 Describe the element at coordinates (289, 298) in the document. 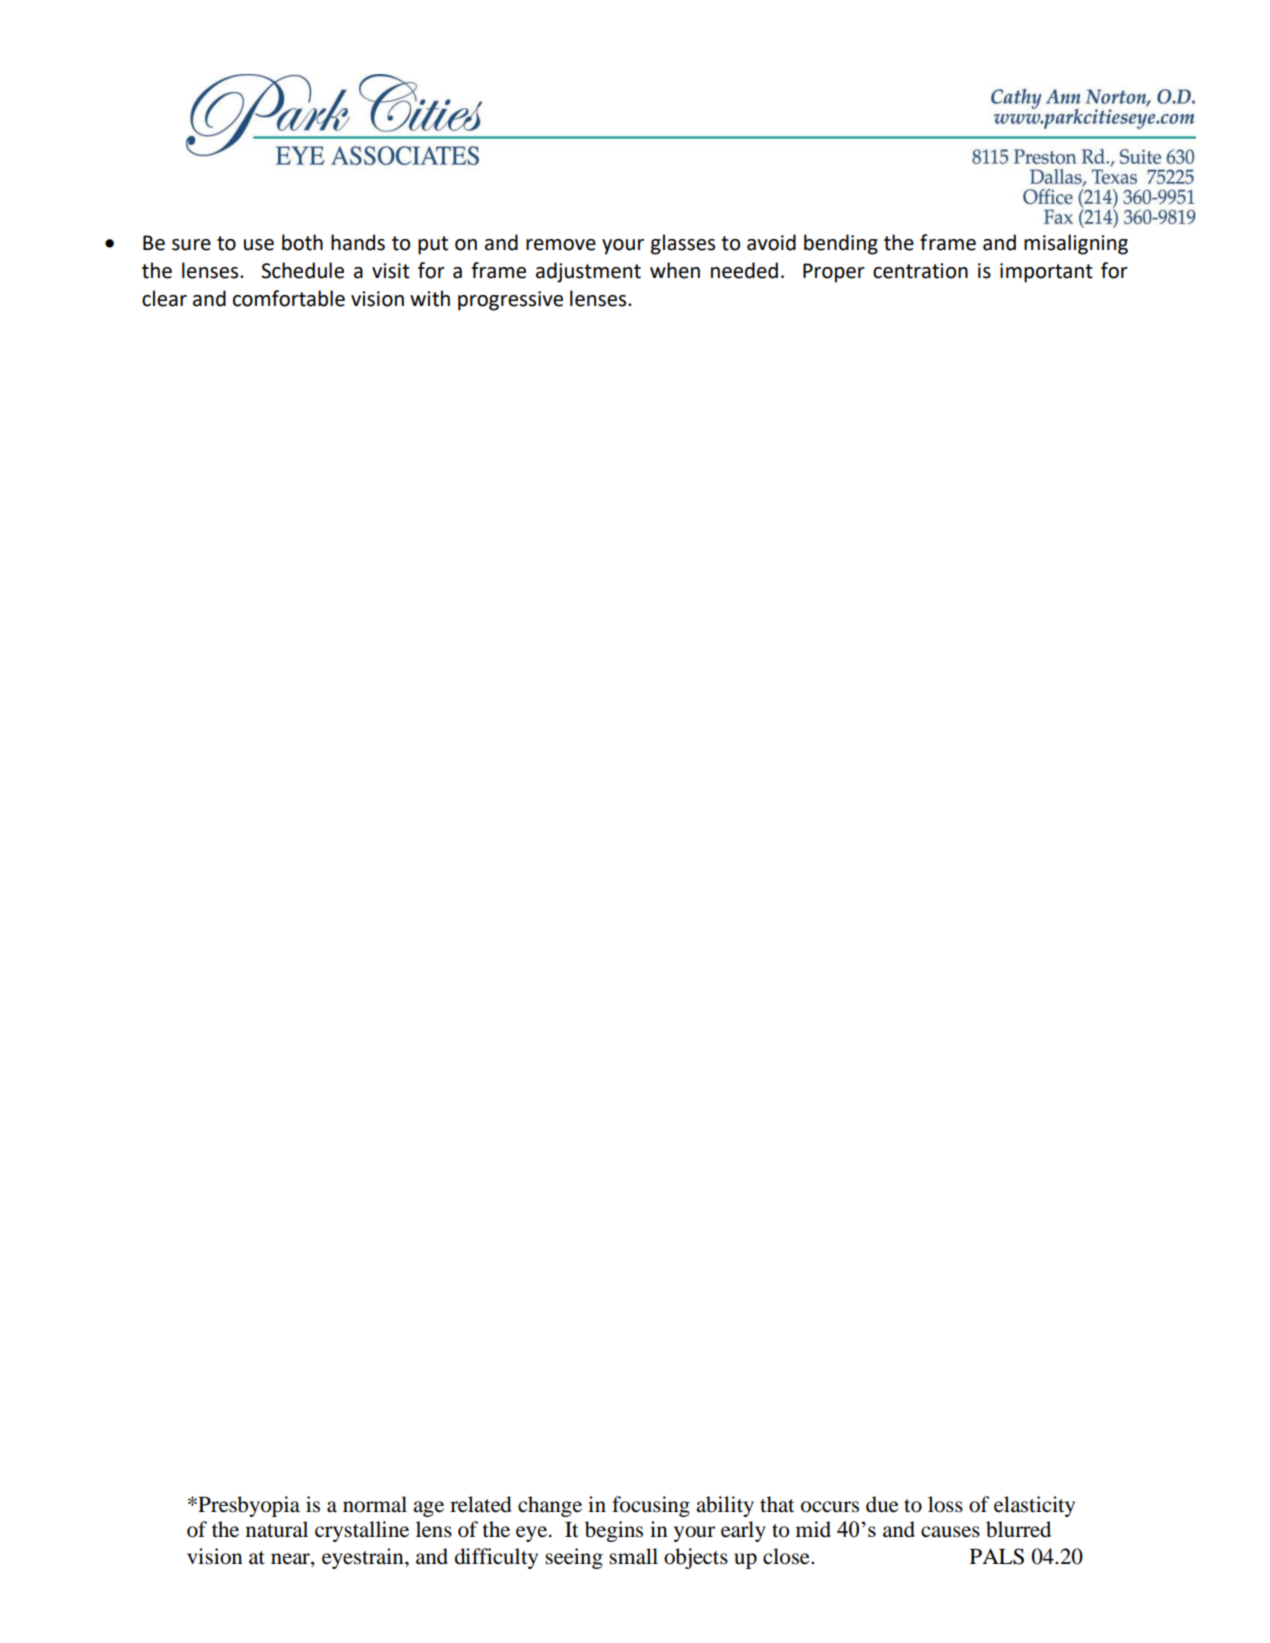

I see `comfortable` at that location.
